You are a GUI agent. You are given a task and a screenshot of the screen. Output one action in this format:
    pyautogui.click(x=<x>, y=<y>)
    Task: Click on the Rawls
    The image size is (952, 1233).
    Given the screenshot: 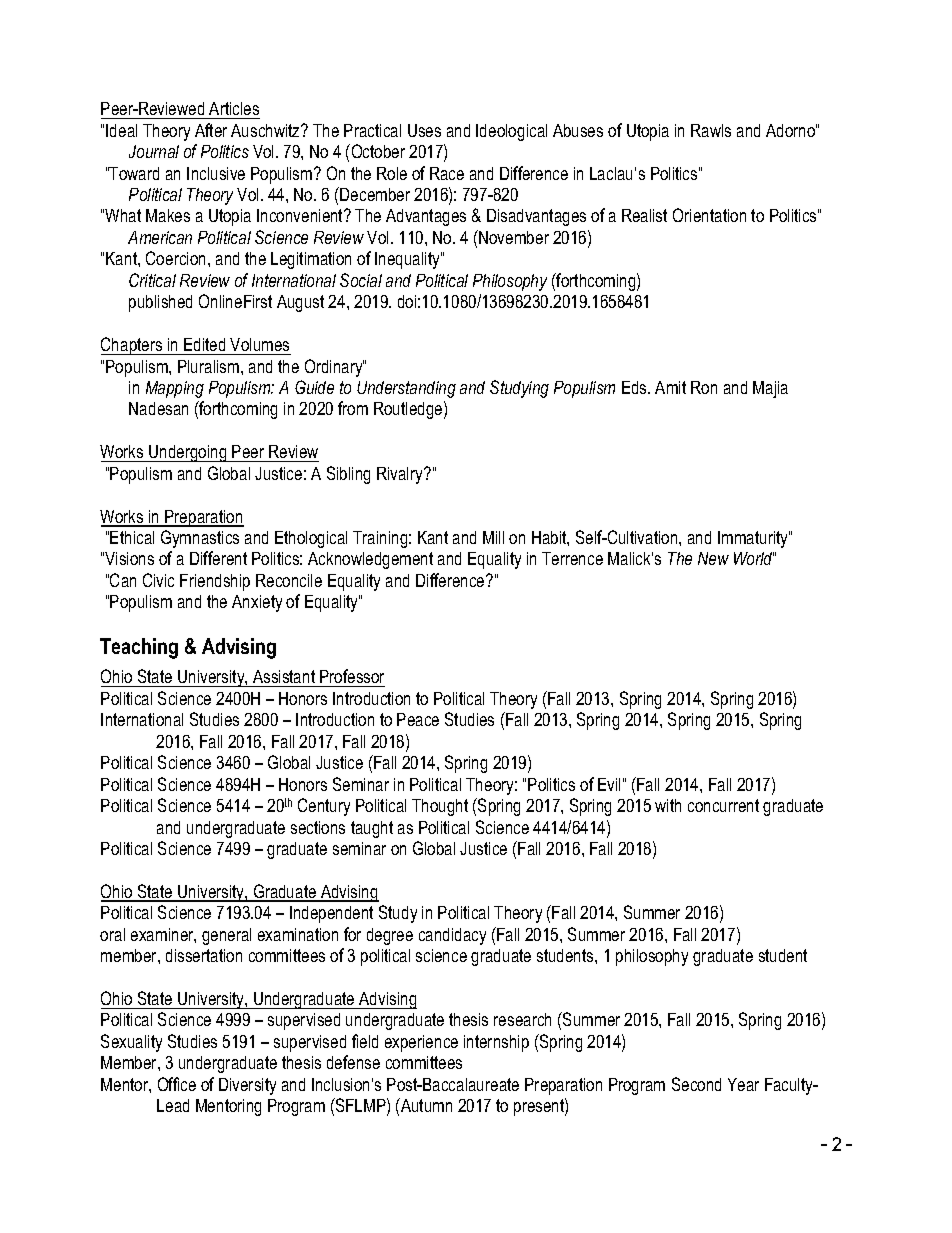 What is the action you would take?
    pyautogui.click(x=711, y=130)
